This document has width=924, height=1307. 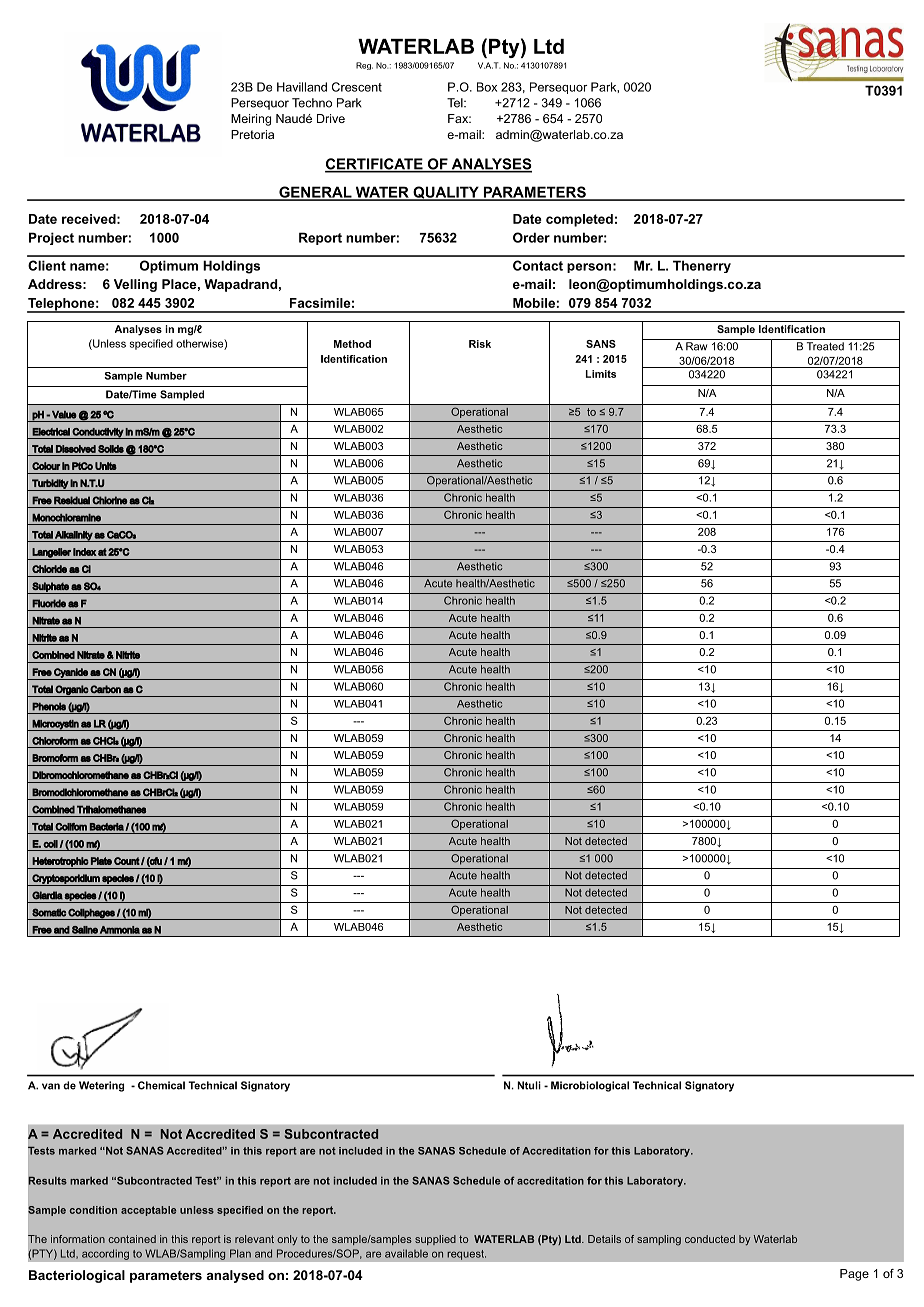 I want to click on Risk, so click(x=480, y=344).
